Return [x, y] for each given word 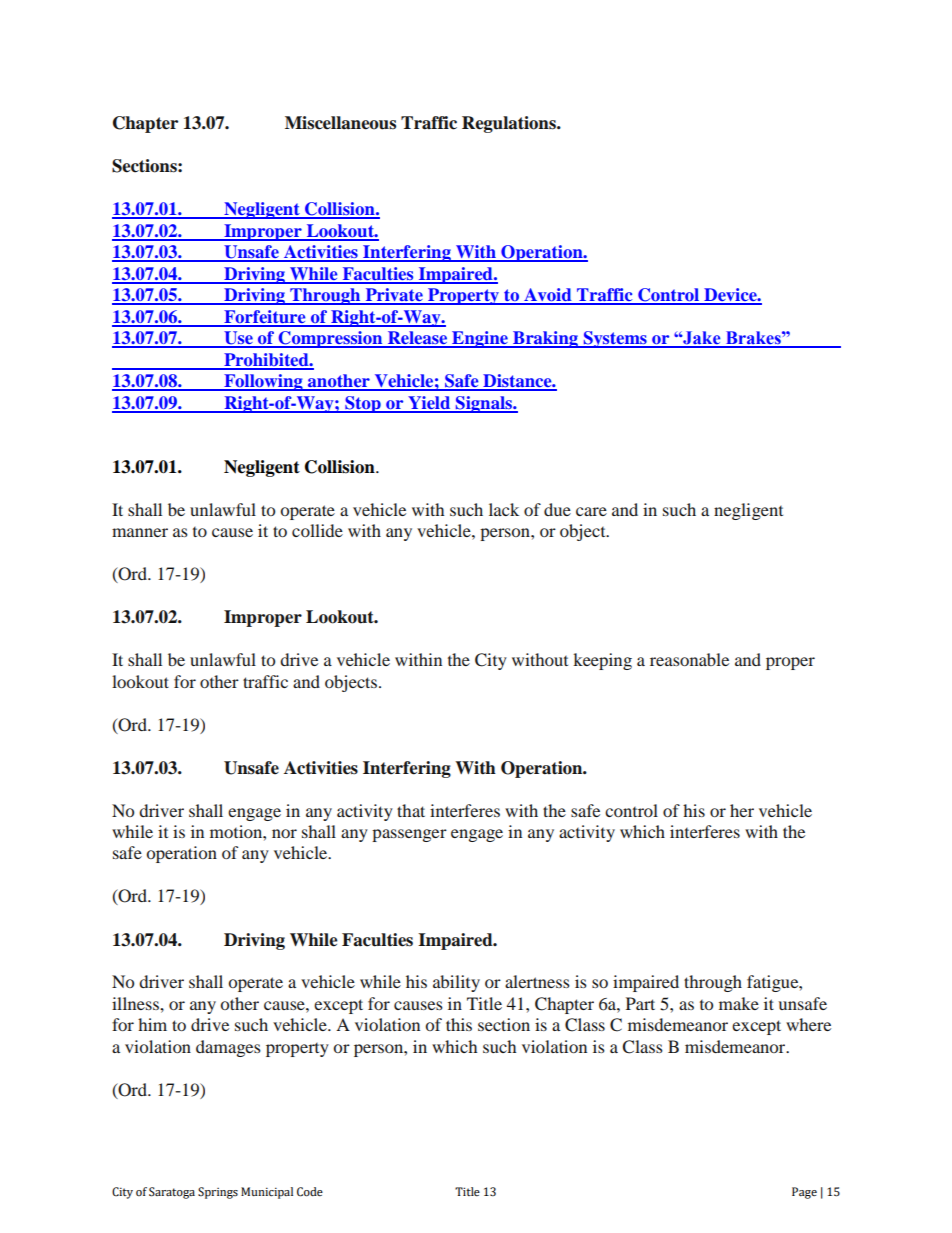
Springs [218, 1193]
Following [263, 382]
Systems [615, 339]
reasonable [689, 659]
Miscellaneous [340, 123]
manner [140, 532]
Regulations [510, 124]
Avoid [548, 296]
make [739, 1003]
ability [456, 983]
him [152, 1024]
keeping [602, 661]
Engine [480, 339]
